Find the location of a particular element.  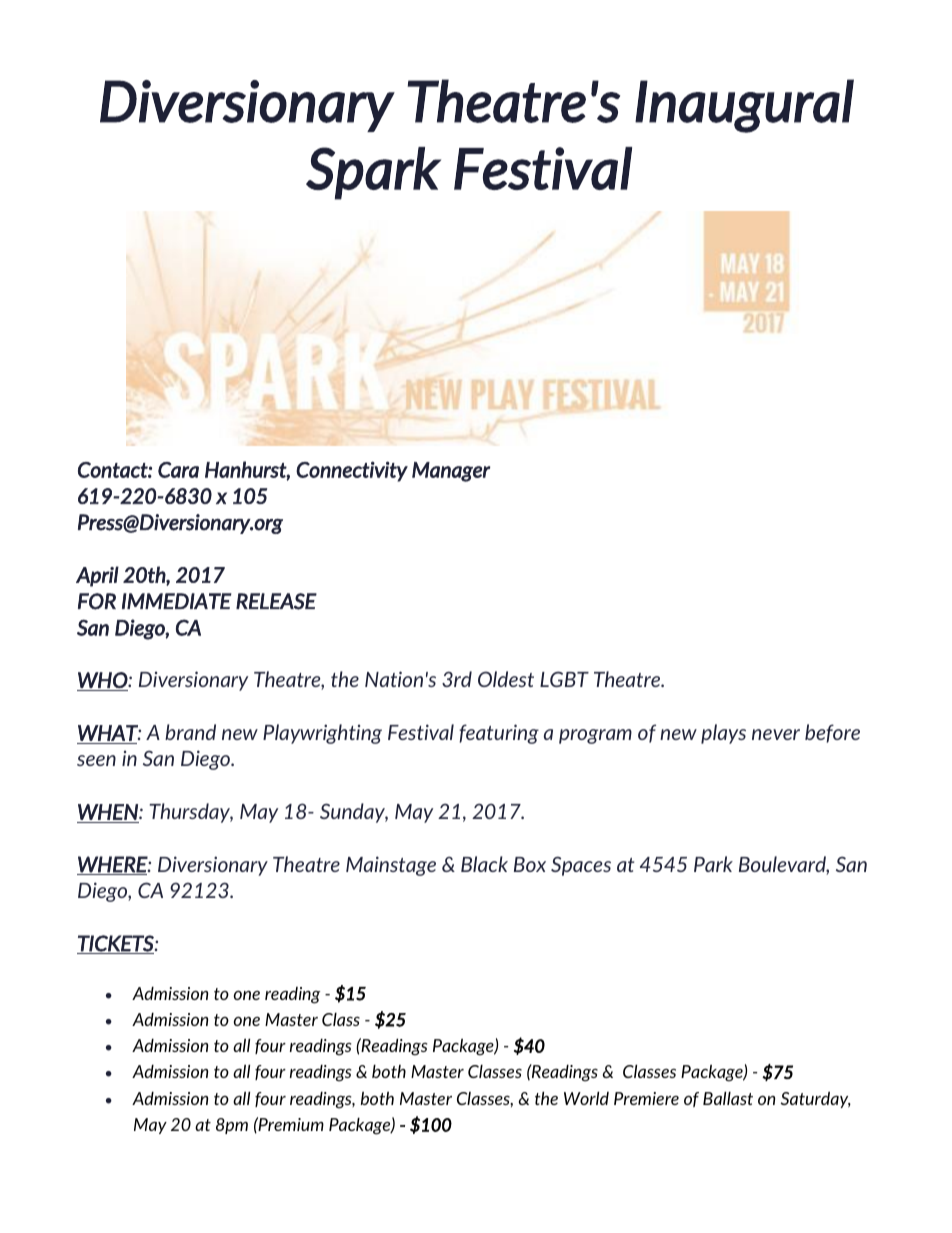

featuring is located at coordinates (499, 734).
